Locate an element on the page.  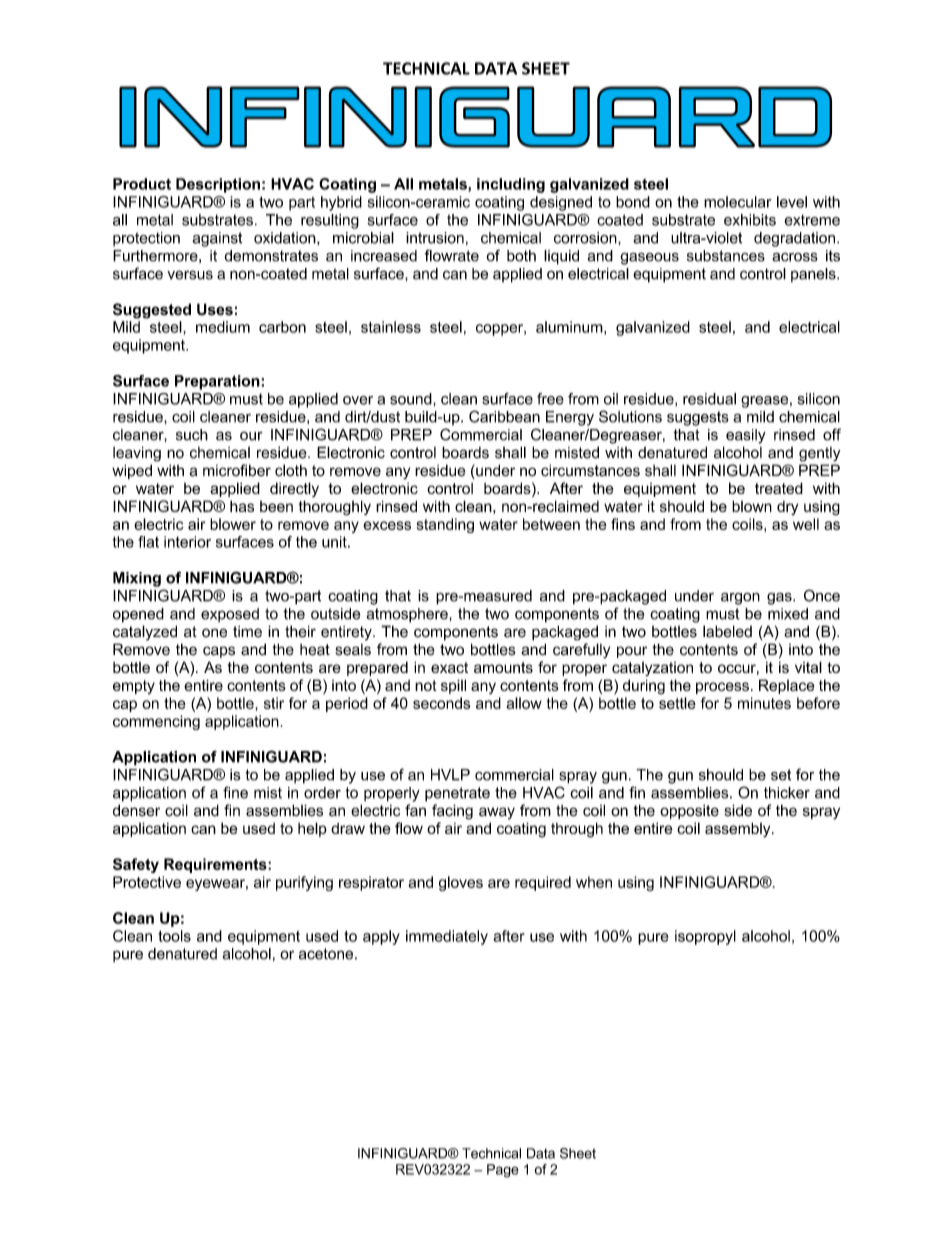
amounts is located at coordinates (503, 667).
